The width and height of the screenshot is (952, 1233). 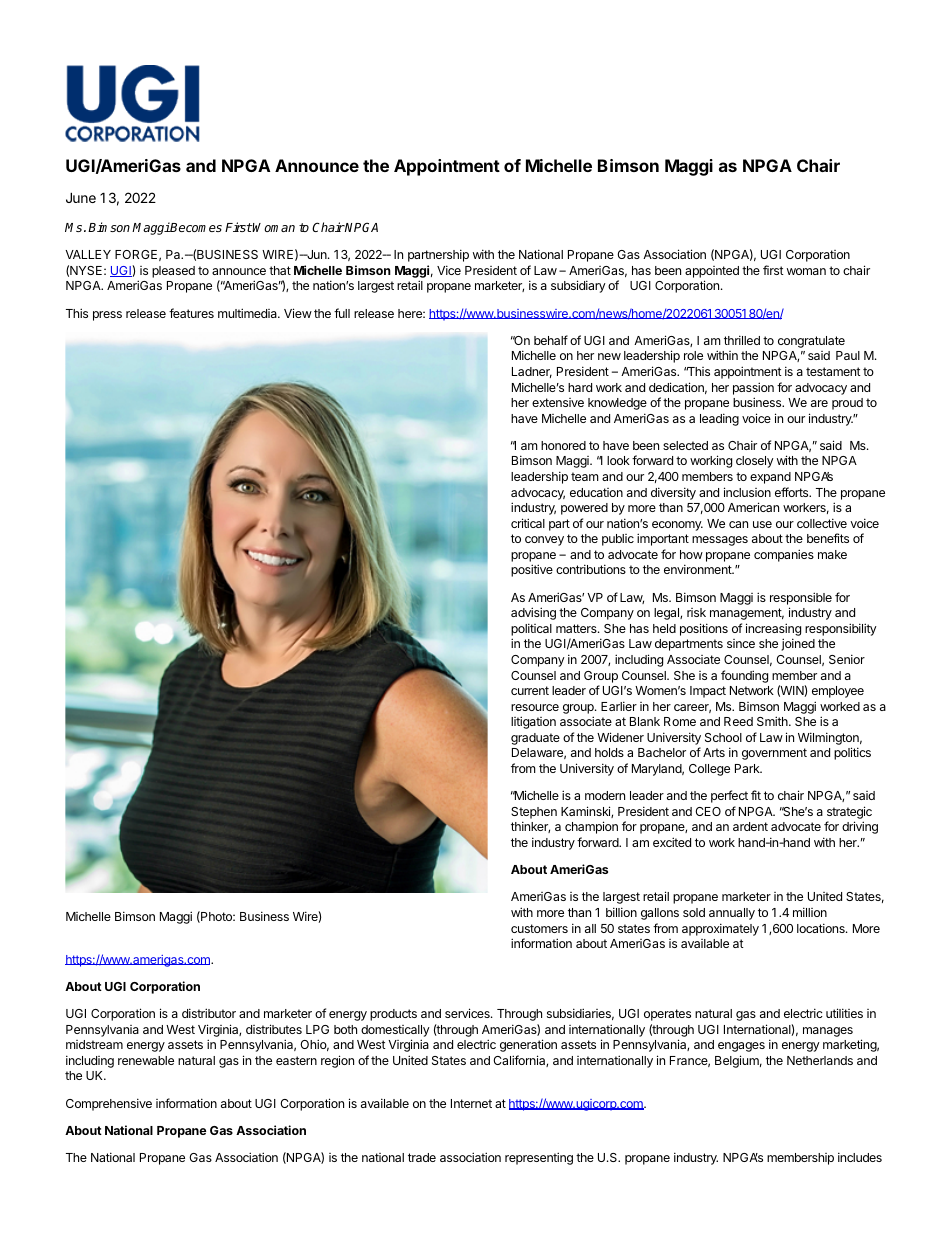 What do you see at coordinates (578, 286) in the screenshot?
I see `subsidiary` at bounding box center [578, 286].
